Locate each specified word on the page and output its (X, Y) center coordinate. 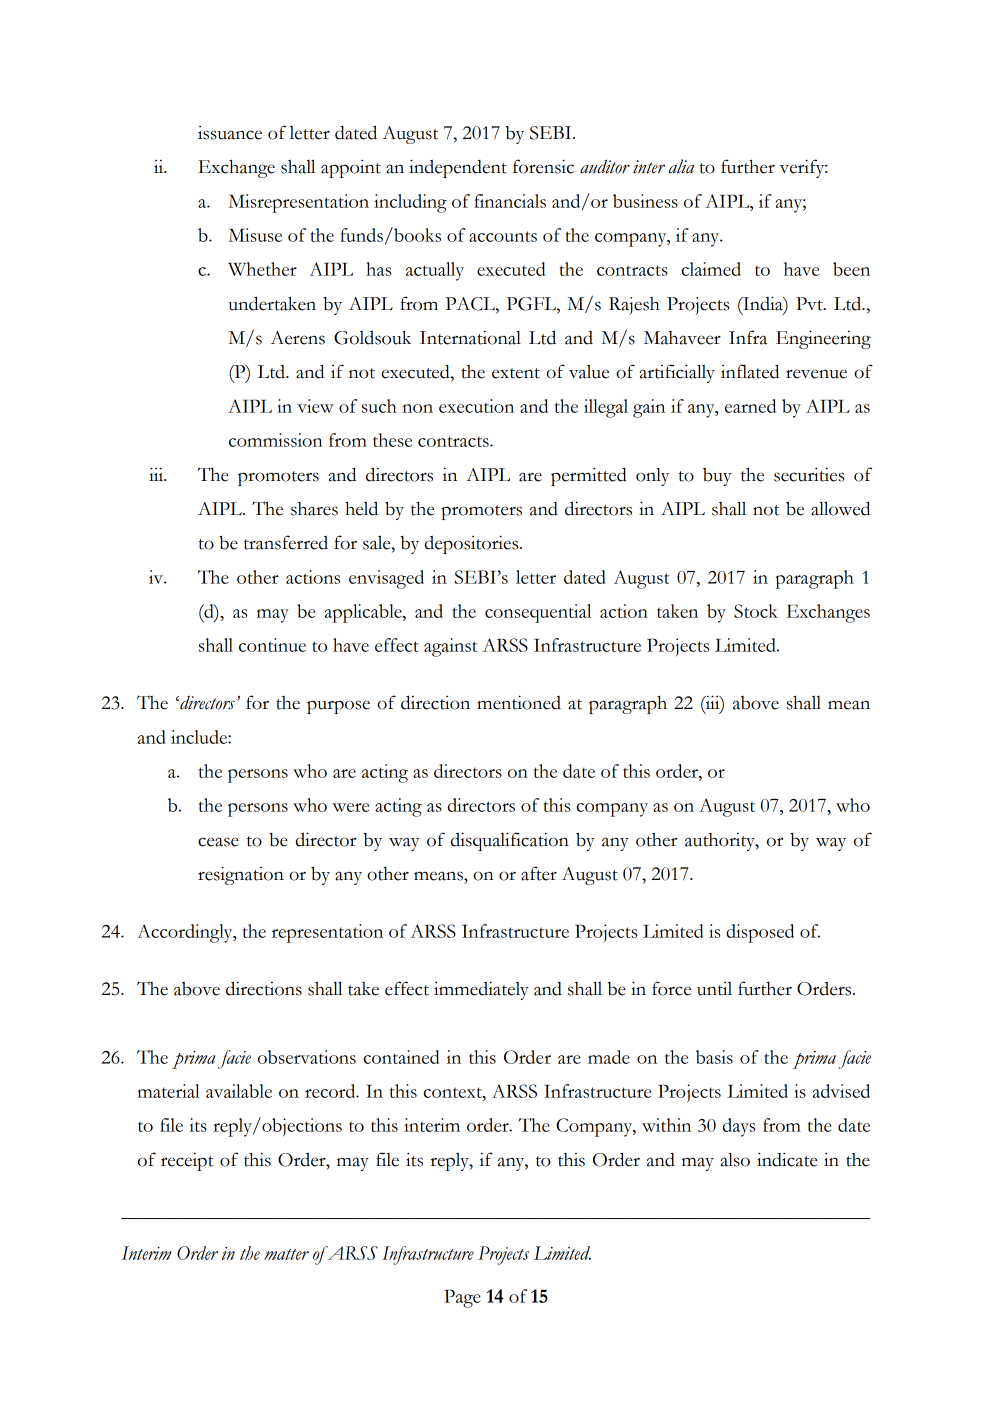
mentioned (519, 702)
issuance (230, 133)
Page (463, 1298)
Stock (756, 611)
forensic (543, 166)
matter (286, 1254)
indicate (787, 1159)
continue (272, 645)
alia (681, 166)
